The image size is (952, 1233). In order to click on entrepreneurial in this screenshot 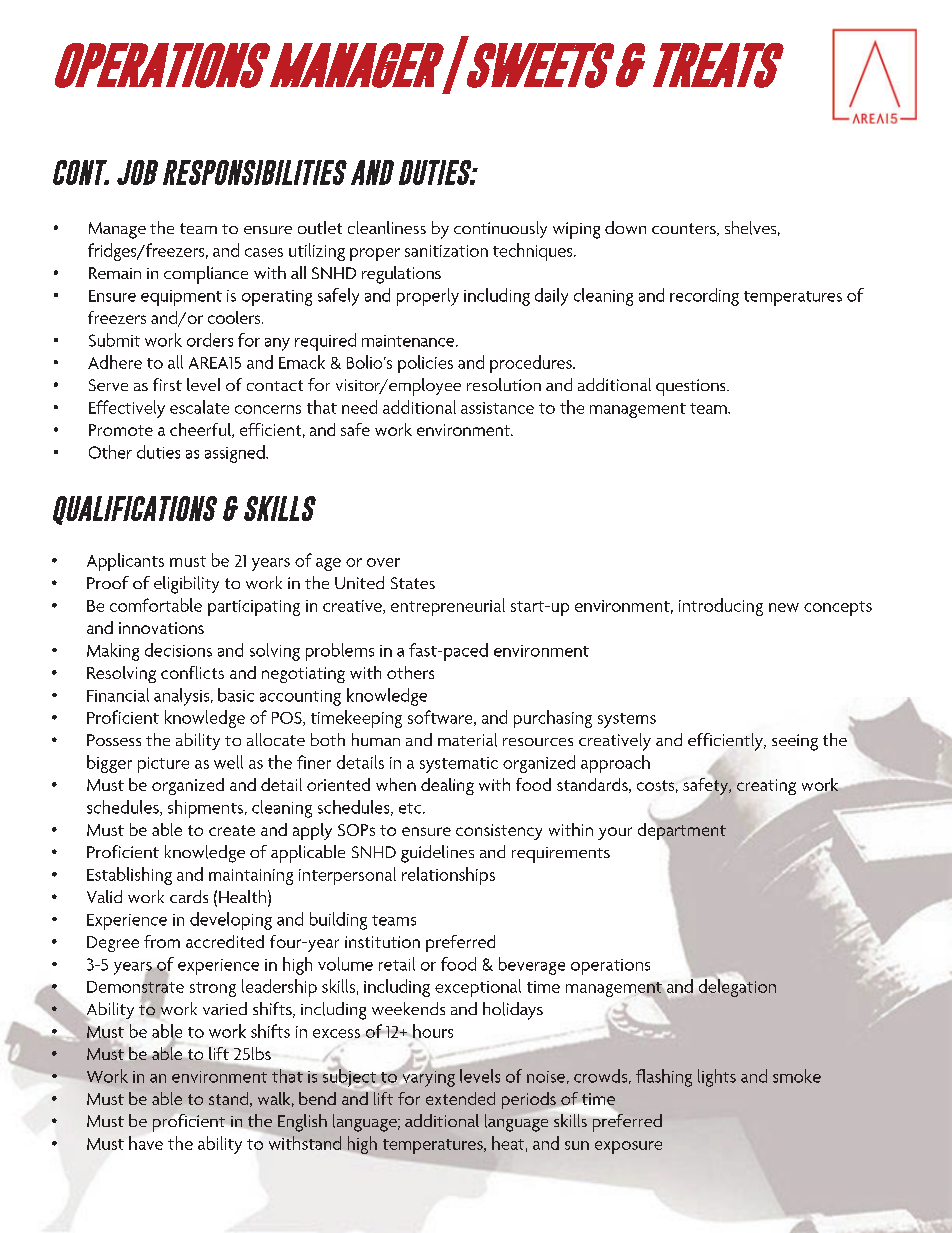, I will do `click(448, 607)`.
